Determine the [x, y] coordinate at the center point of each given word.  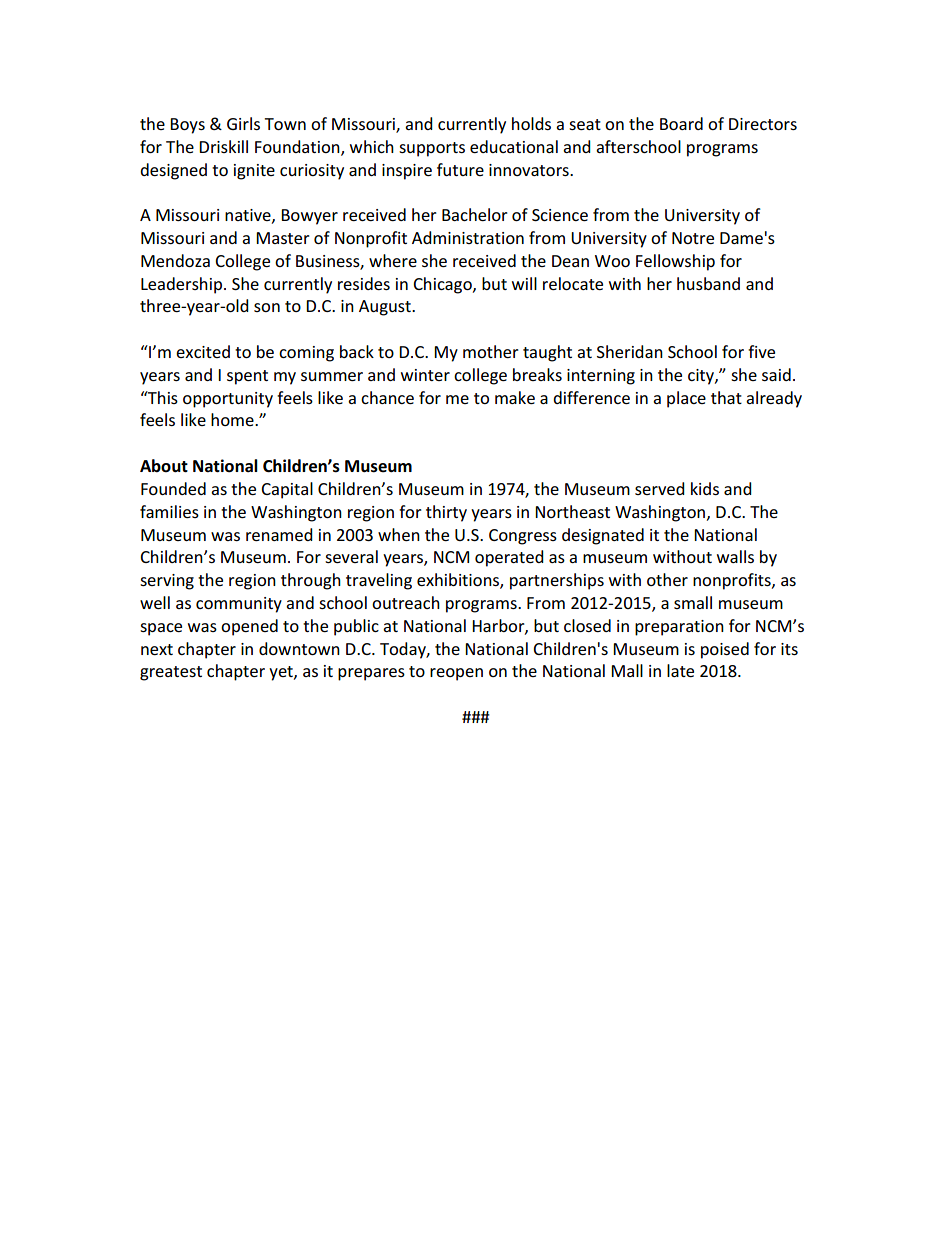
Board [681, 123]
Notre [693, 238]
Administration [468, 237]
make [515, 397]
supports [432, 149]
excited [203, 351]
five [761, 351]
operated [509, 558]
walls [735, 556]
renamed [279, 534]
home [233, 419]
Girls [243, 123]
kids [705, 488]
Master [283, 238]
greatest [171, 673]
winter [425, 375]
